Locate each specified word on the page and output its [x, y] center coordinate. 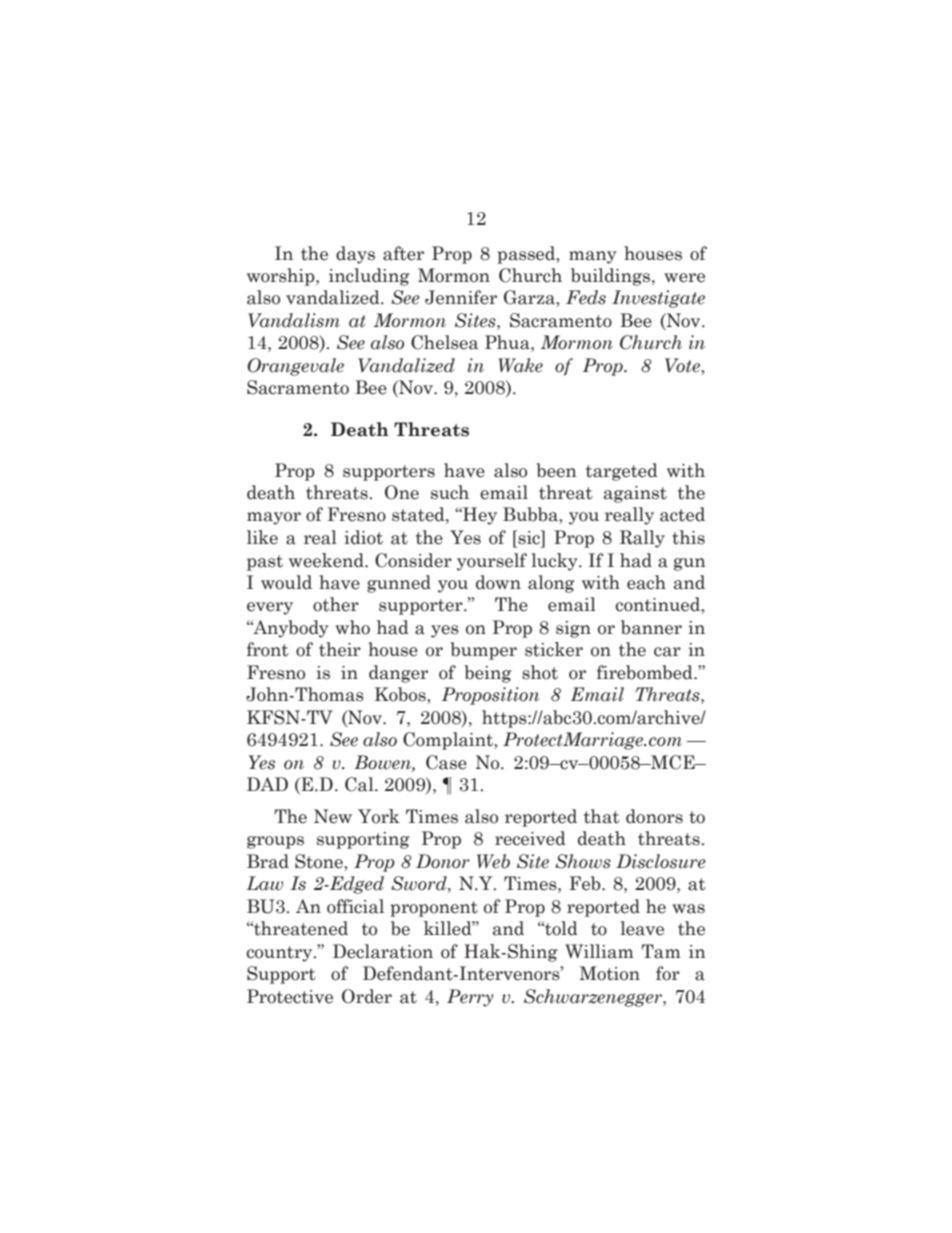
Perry [470, 998]
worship [282, 277]
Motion [609, 973]
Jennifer [461, 297]
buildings [610, 277]
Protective [290, 996]
